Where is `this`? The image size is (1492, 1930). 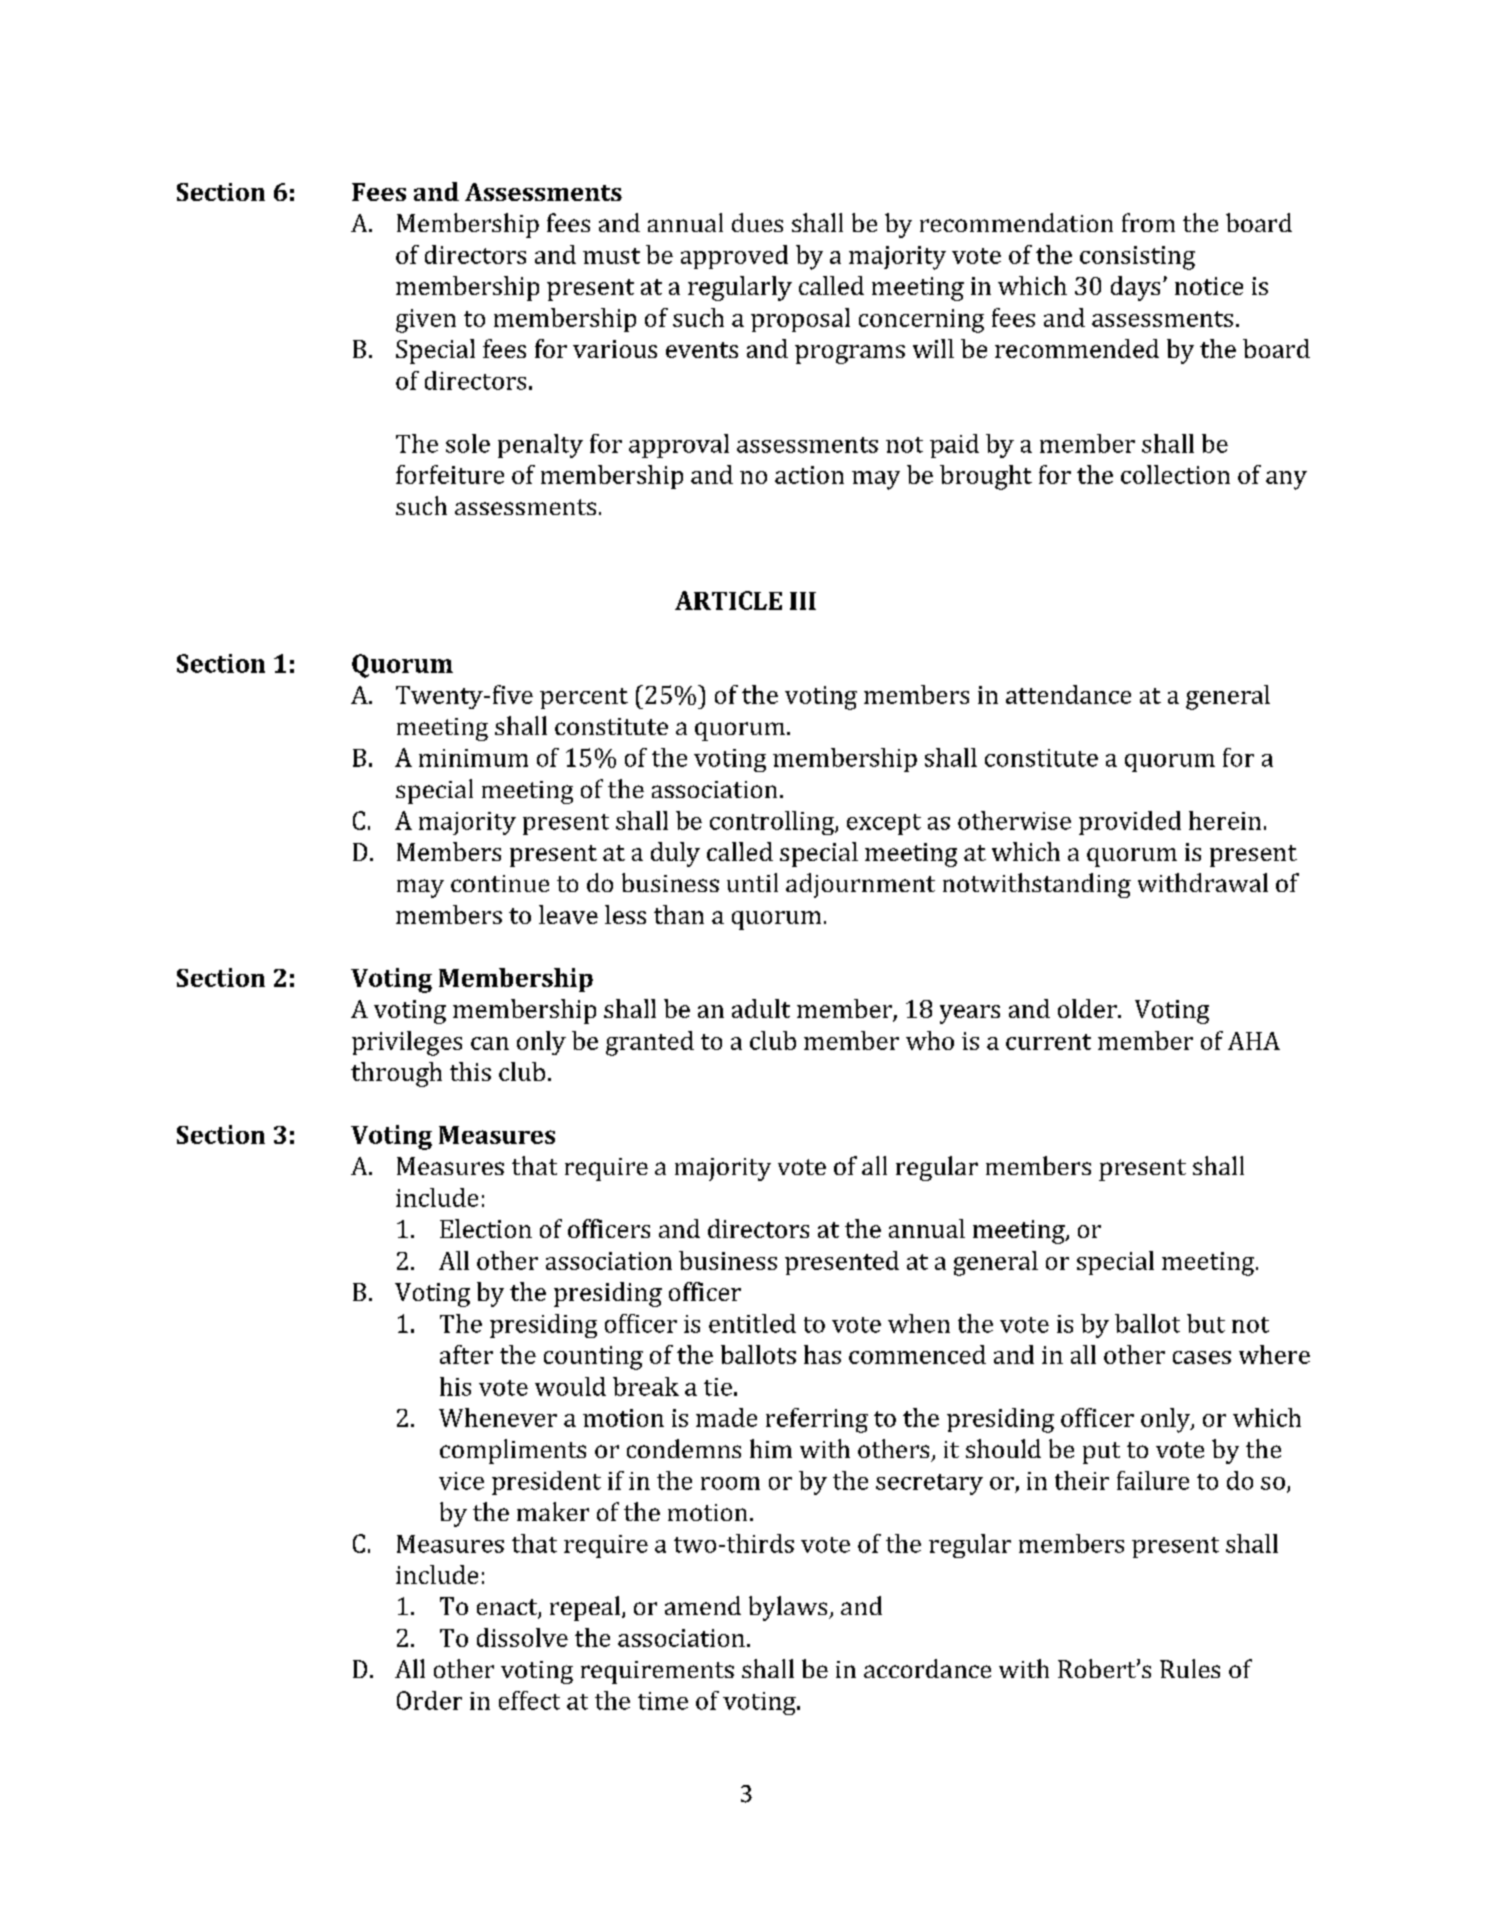
this is located at coordinates (470, 1071).
